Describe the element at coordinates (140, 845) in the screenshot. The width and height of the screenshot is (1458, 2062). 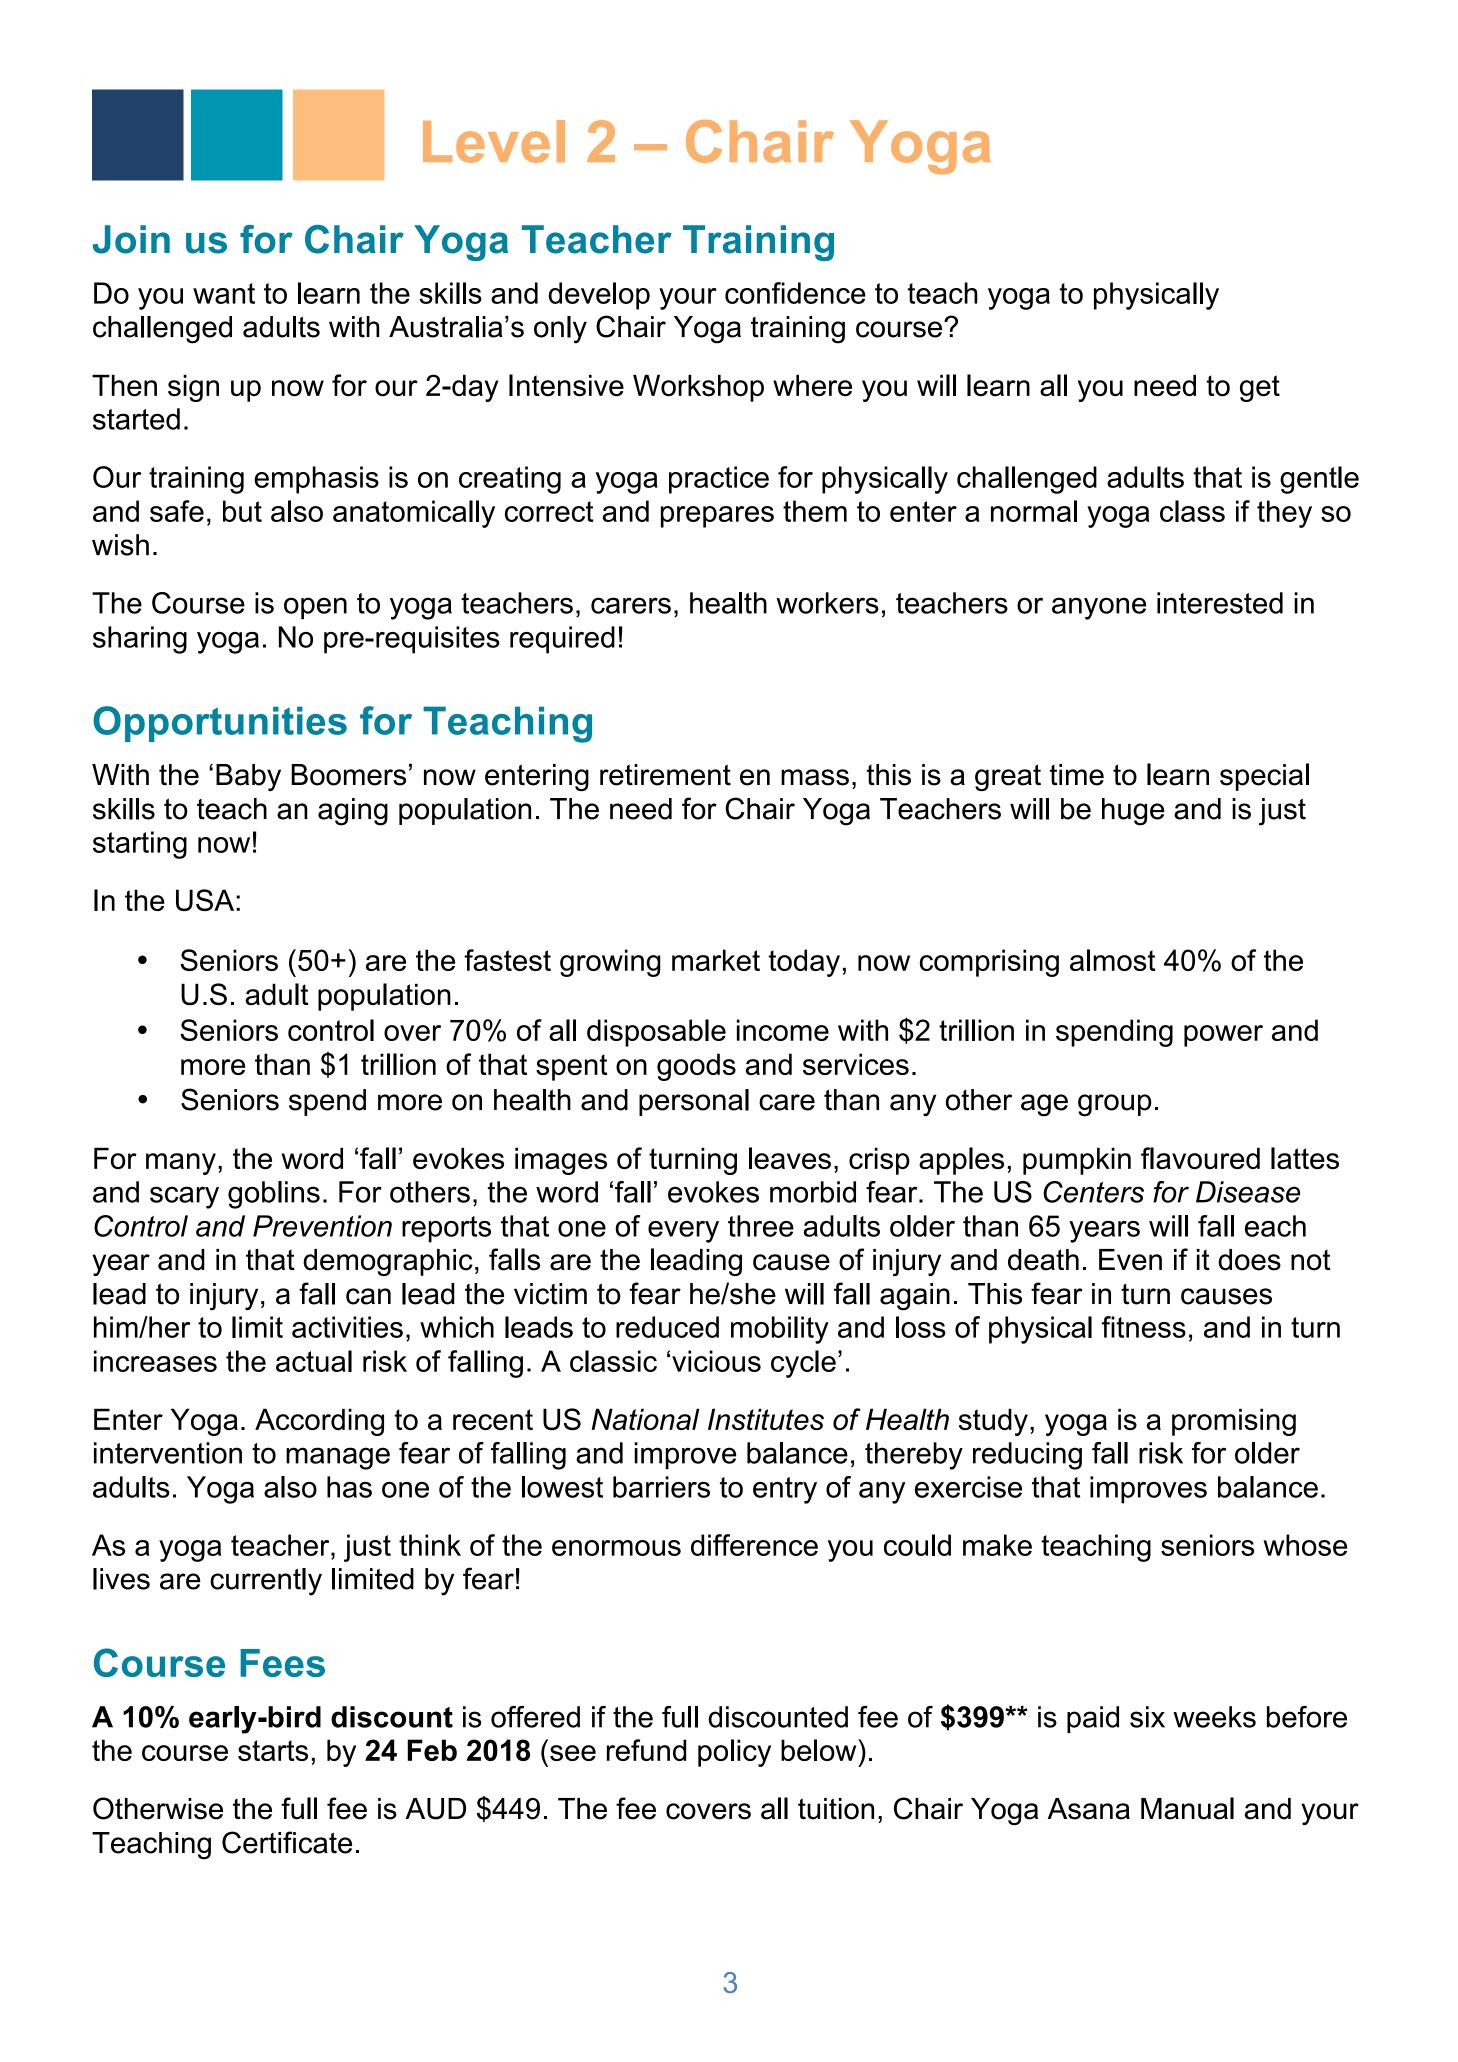
I see `starting` at that location.
